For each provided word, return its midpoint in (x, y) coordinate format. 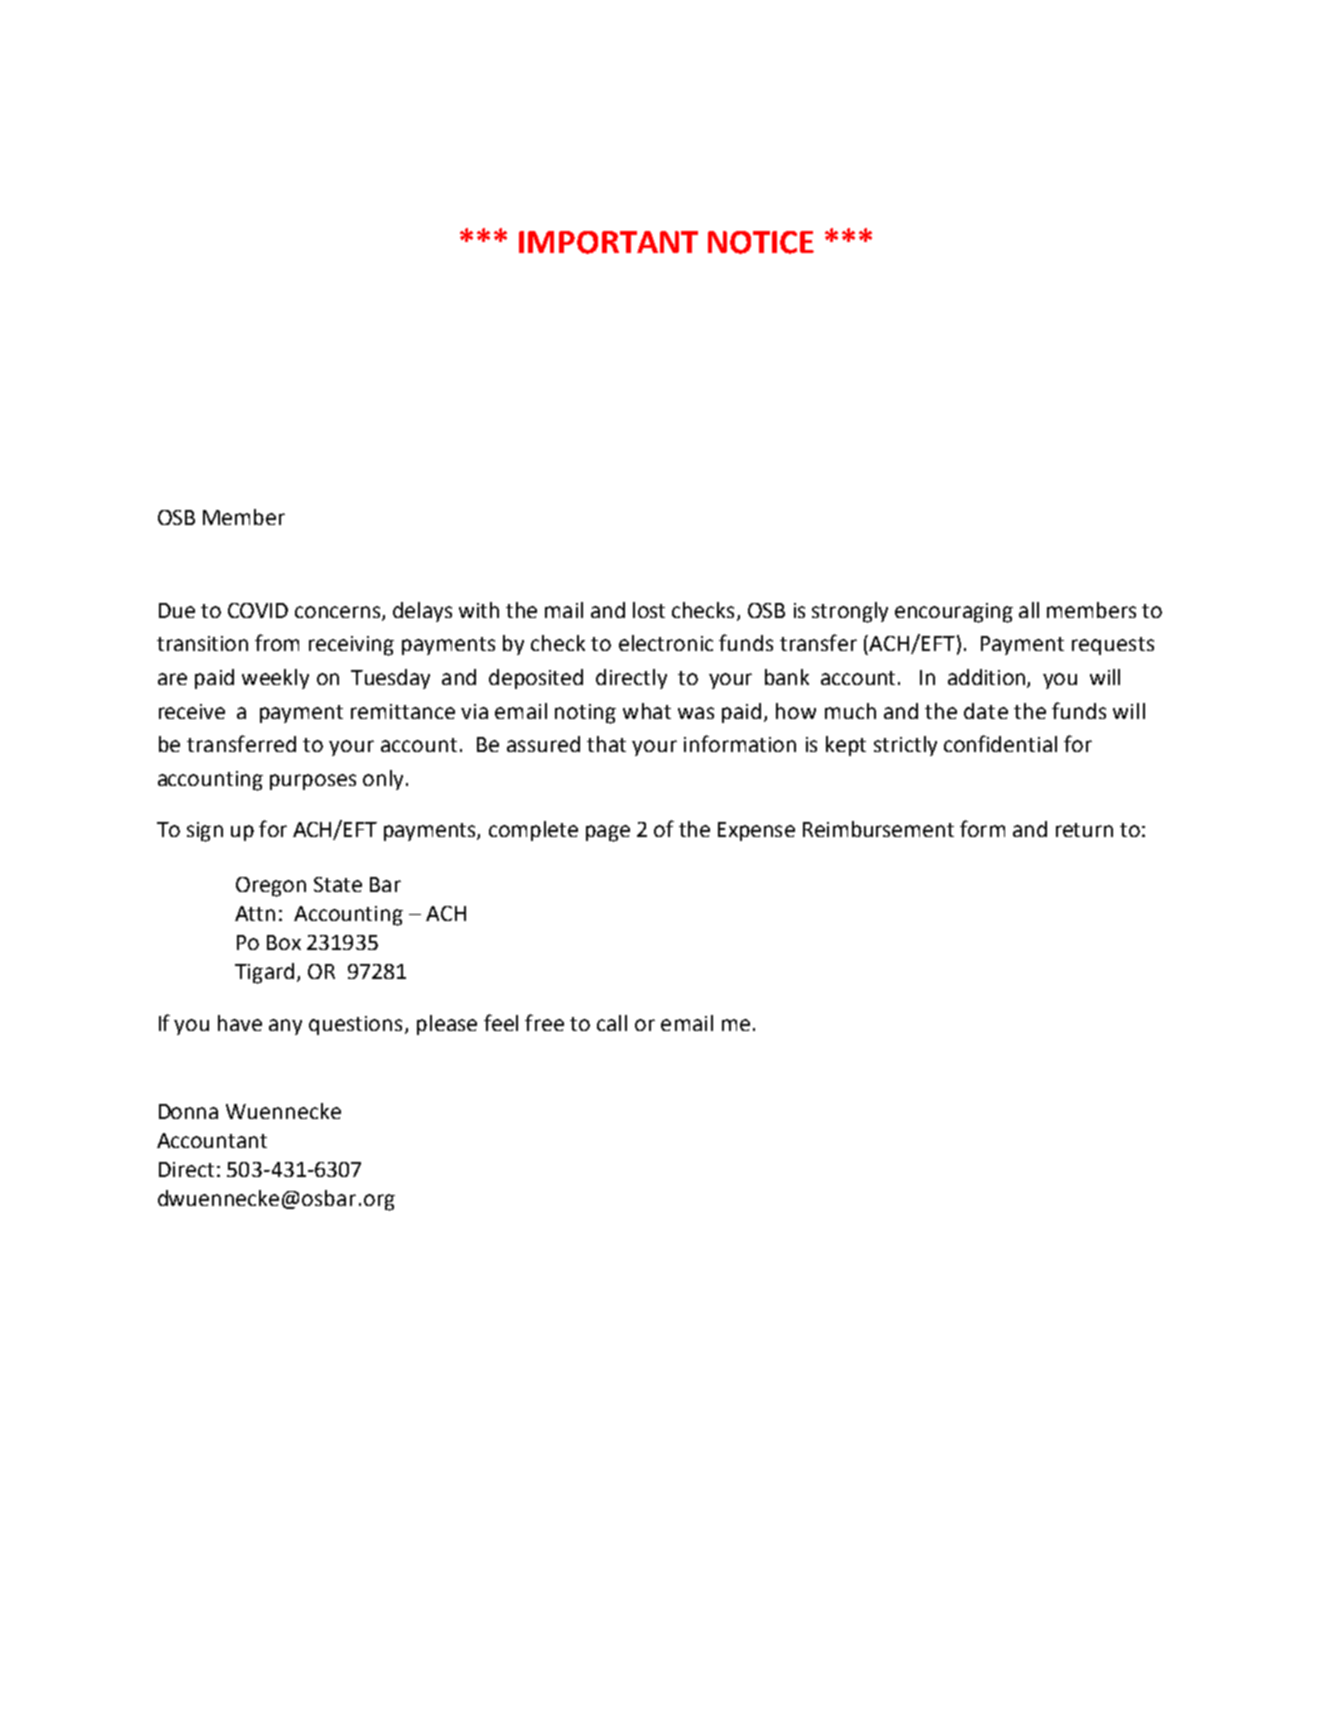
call (612, 1023)
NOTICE (761, 242)
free (544, 1022)
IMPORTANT (608, 242)
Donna (188, 1111)
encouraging (954, 613)
